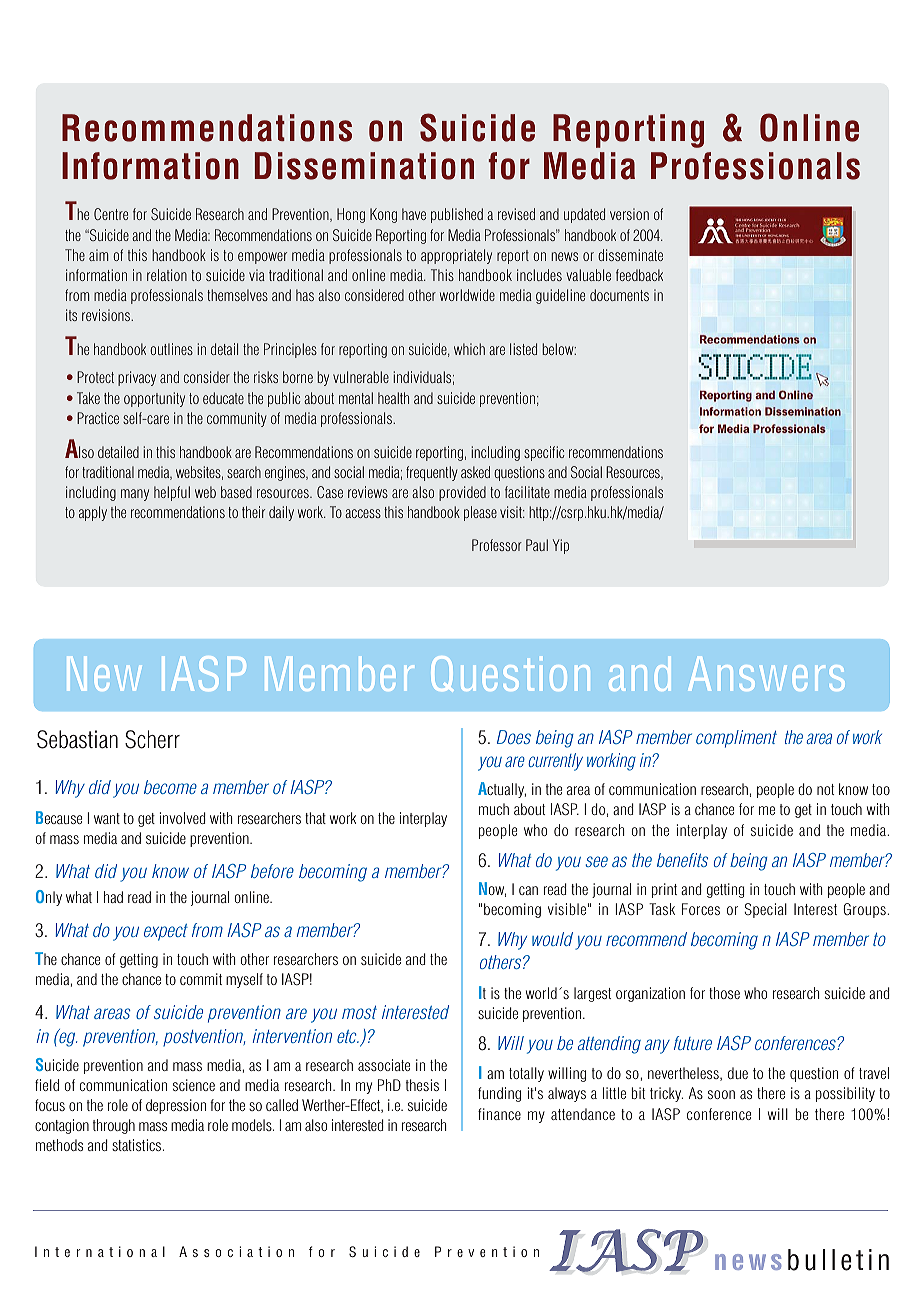 The height and width of the screenshot is (1307, 924). Describe the element at coordinates (77, 739) in the screenshot. I see `Sebastian` at that location.
